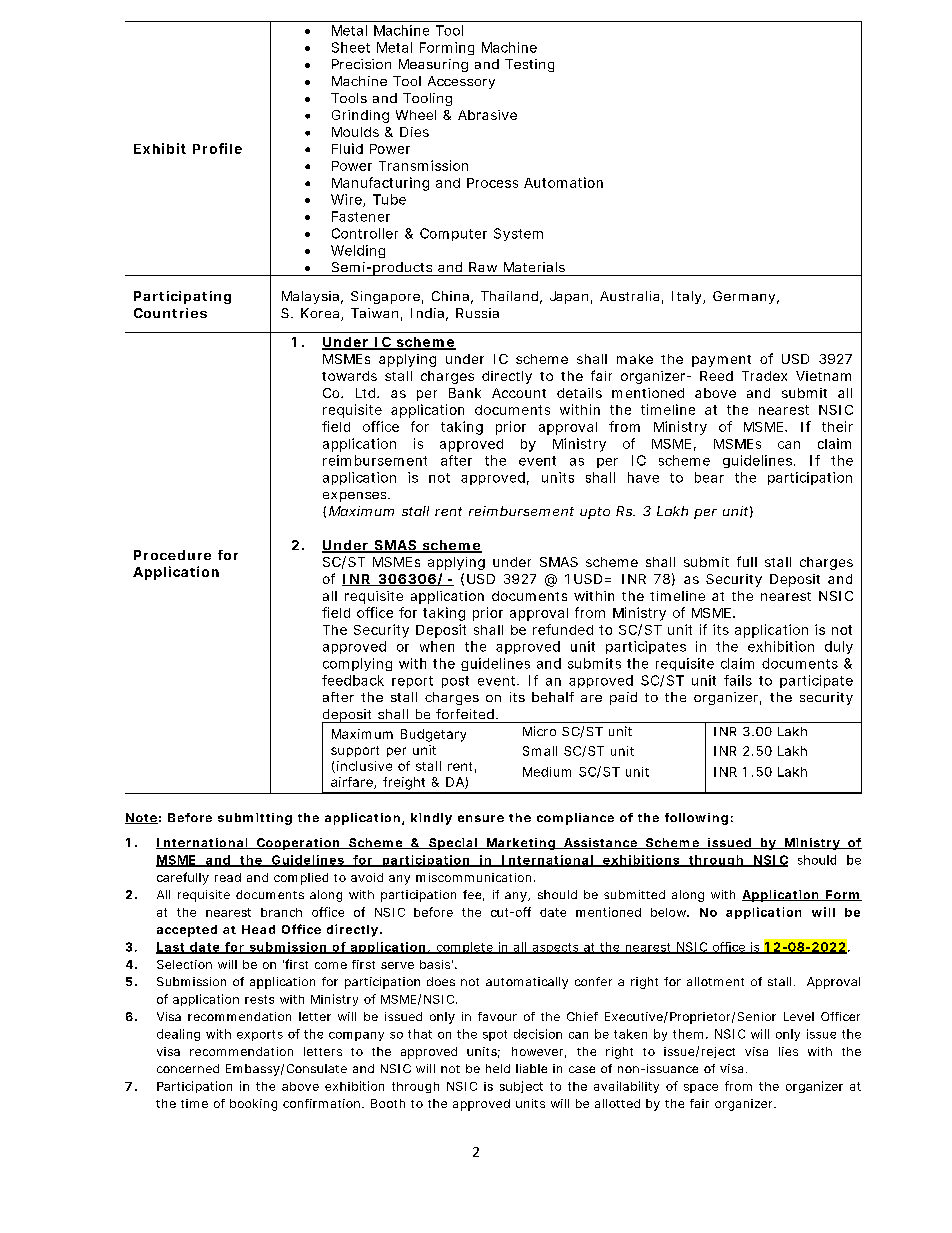 This document has height=1233, width=952. I want to click on Procedure, so click(172, 555).
